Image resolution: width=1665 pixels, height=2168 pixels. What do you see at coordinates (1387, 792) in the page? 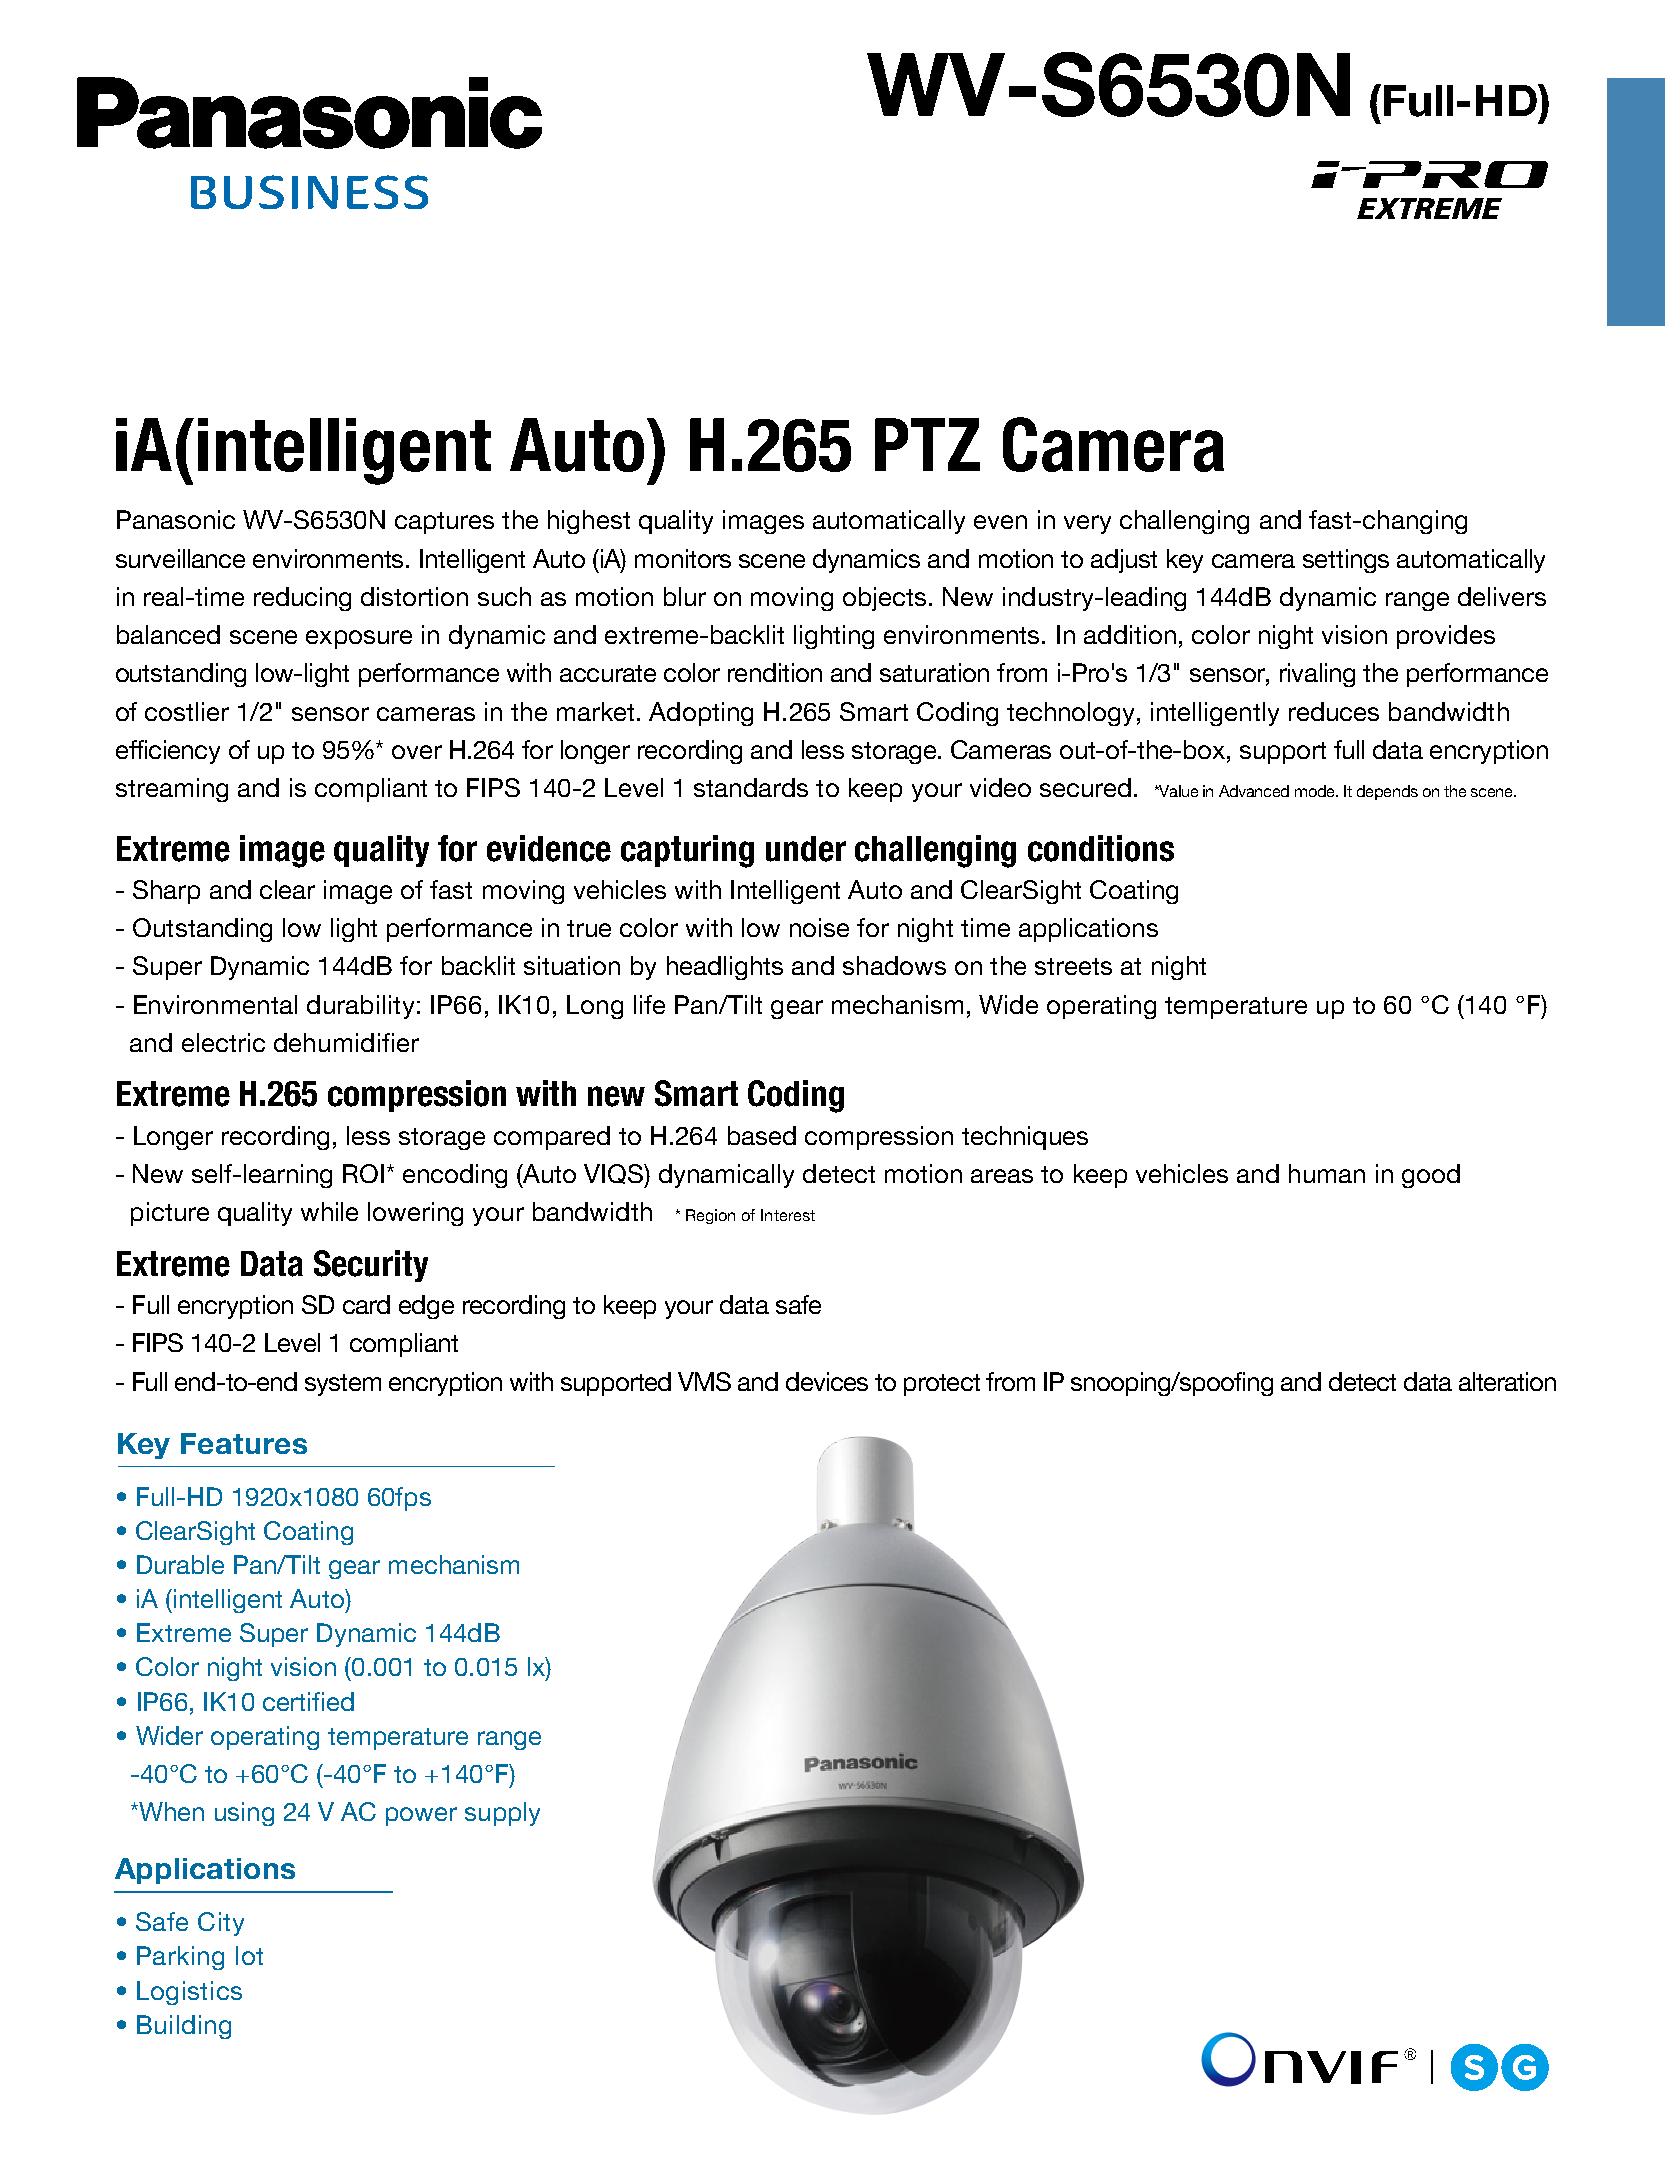
I see `depends` at bounding box center [1387, 792].
